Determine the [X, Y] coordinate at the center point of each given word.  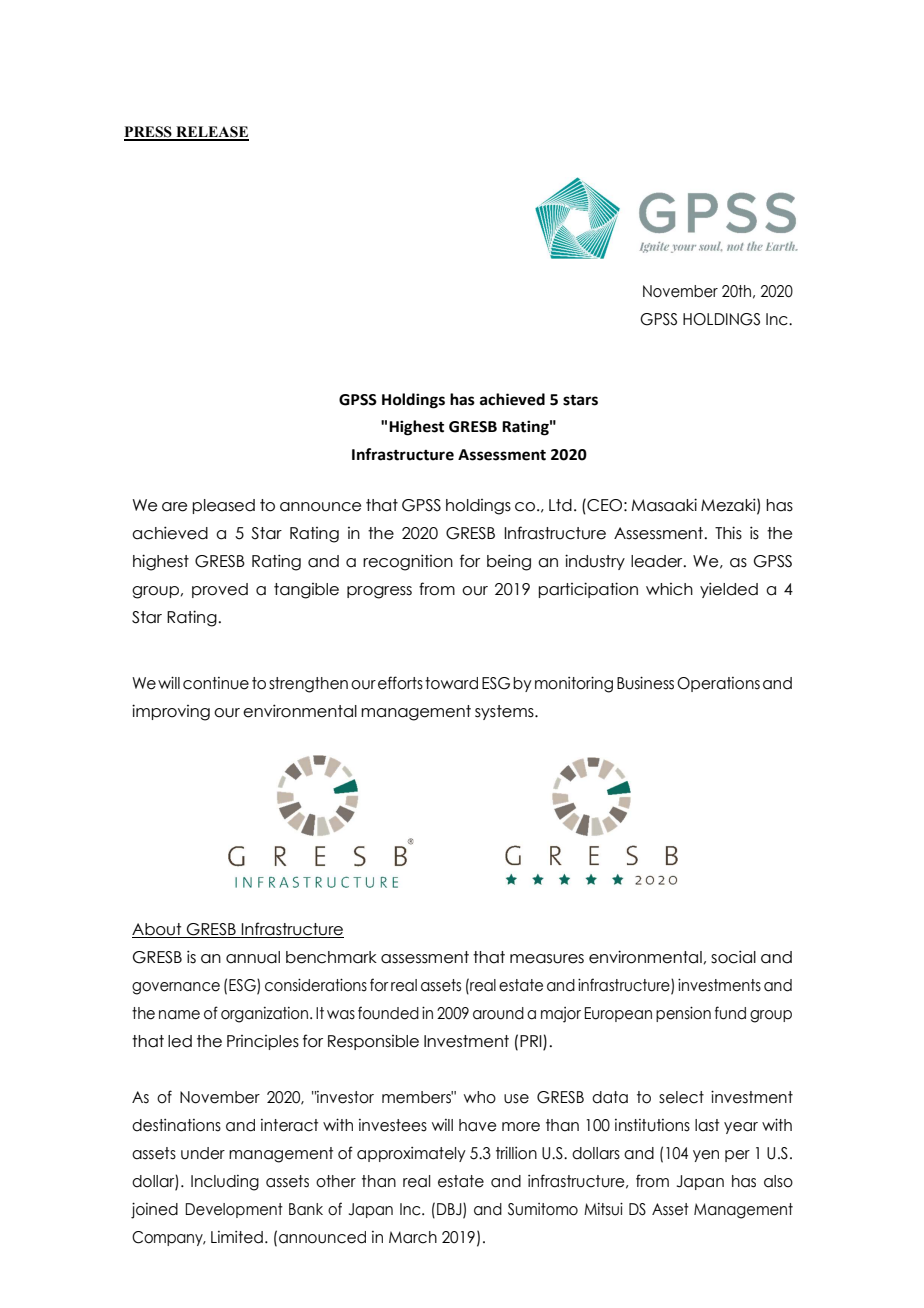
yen [706, 1156]
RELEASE [211, 133]
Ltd [560, 505]
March [413, 1237]
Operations [718, 684]
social [733, 957]
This [728, 533]
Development [234, 1210]
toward [451, 683]
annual [253, 957]
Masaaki [664, 505]
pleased [223, 506]
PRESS [149, 133]
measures [547, 959]
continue [216, 683]
